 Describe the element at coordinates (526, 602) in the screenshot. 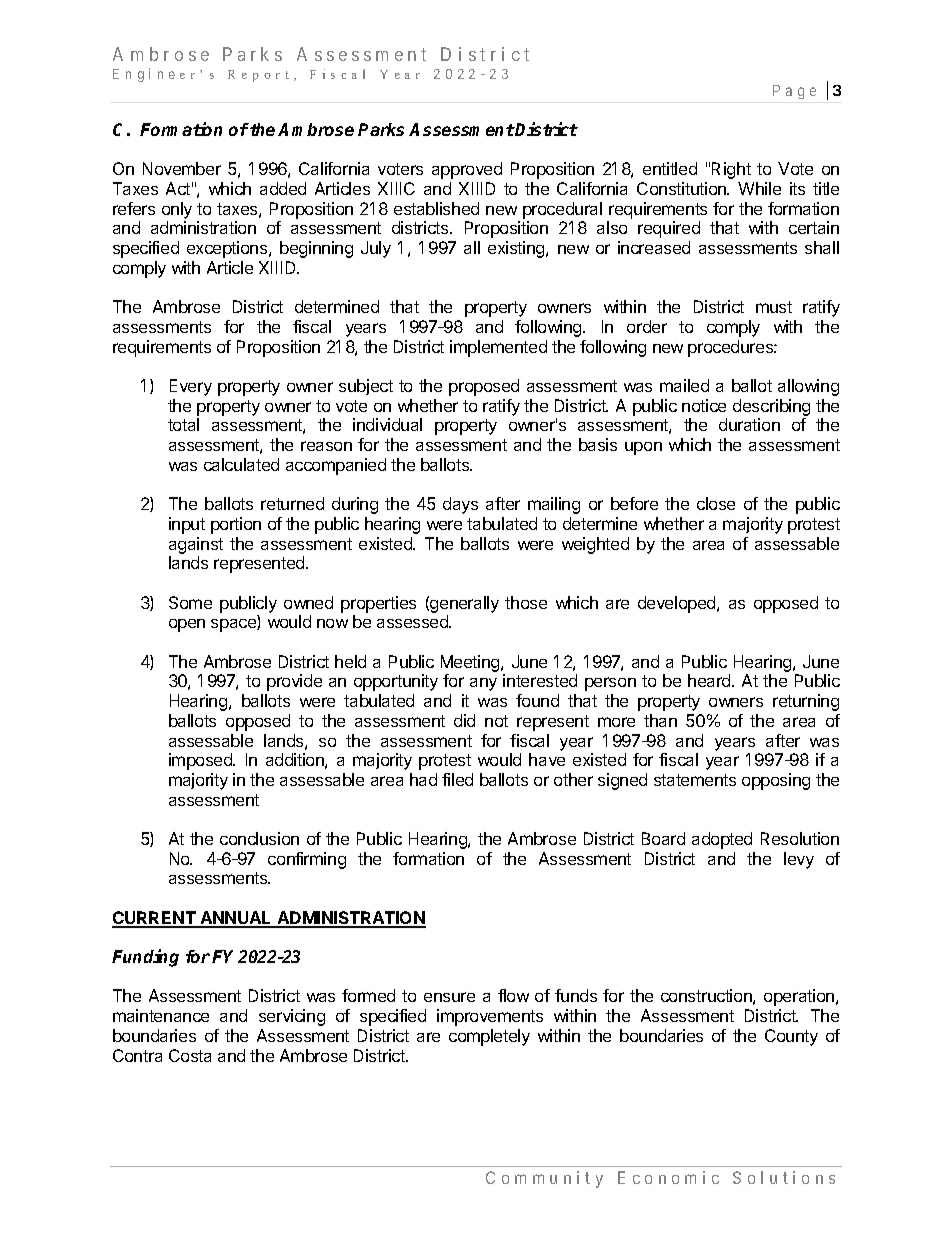

I see `those` at that location.
